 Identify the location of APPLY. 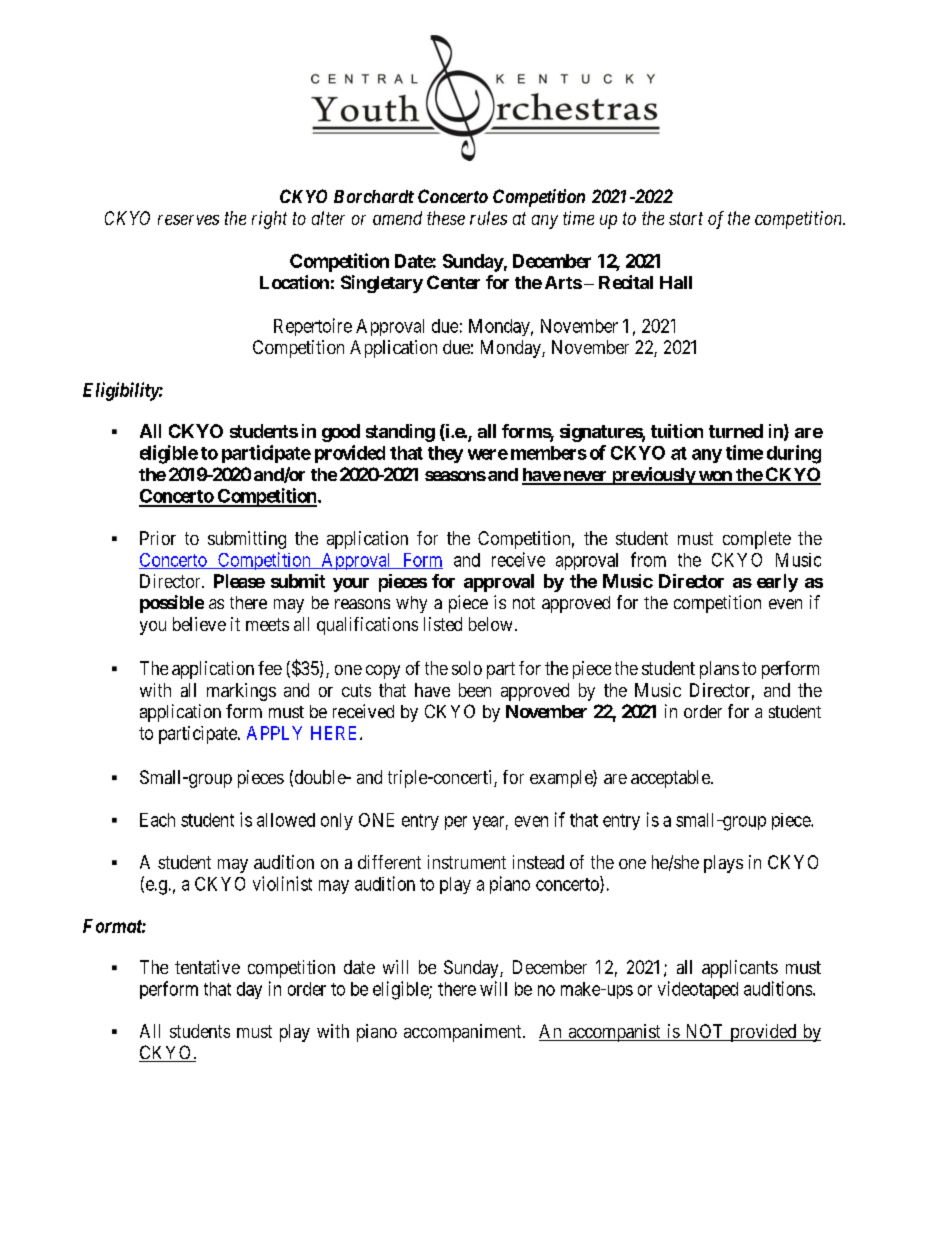
(274, 733).
